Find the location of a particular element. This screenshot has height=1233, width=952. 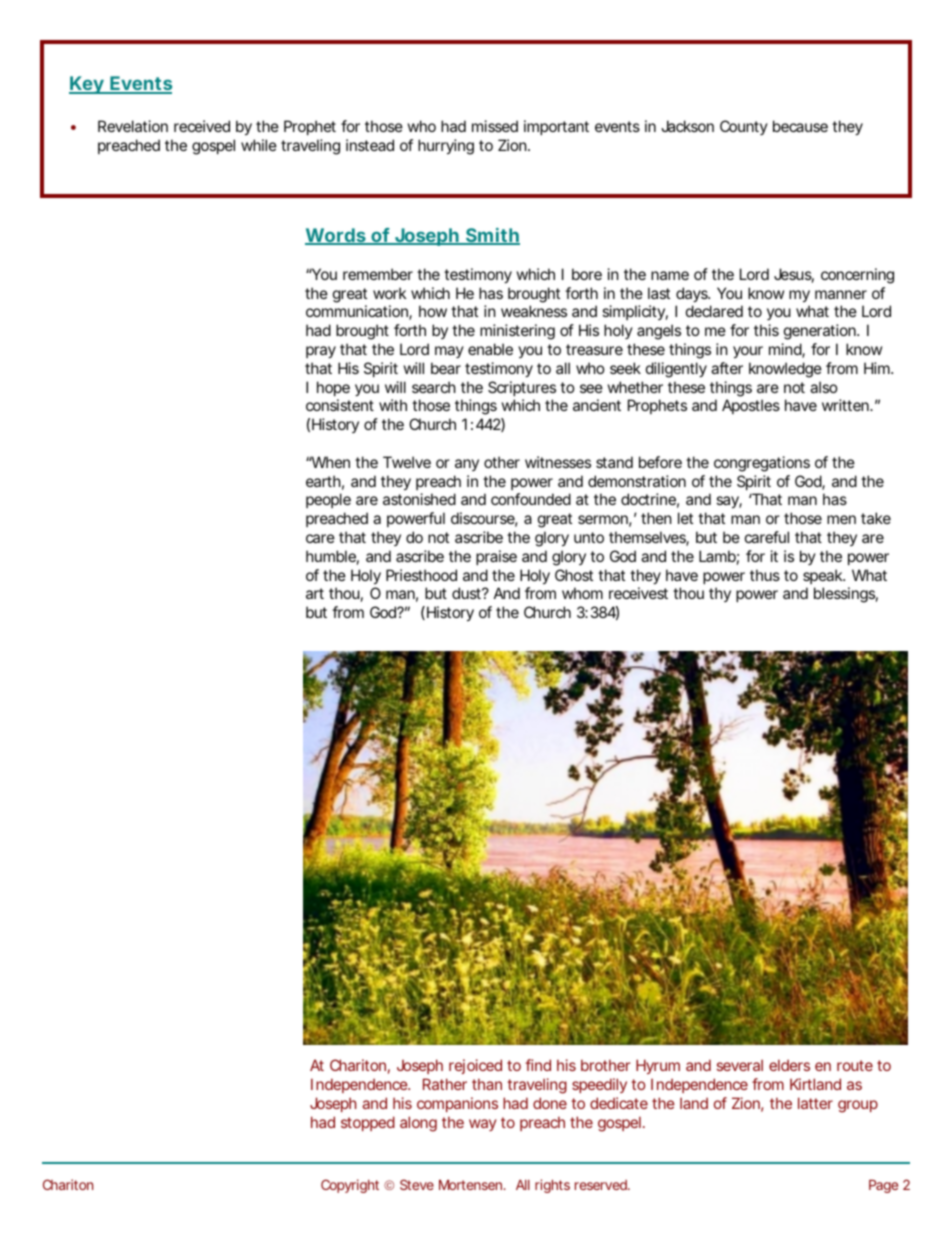

missed is located at coordinates (495, 126).
